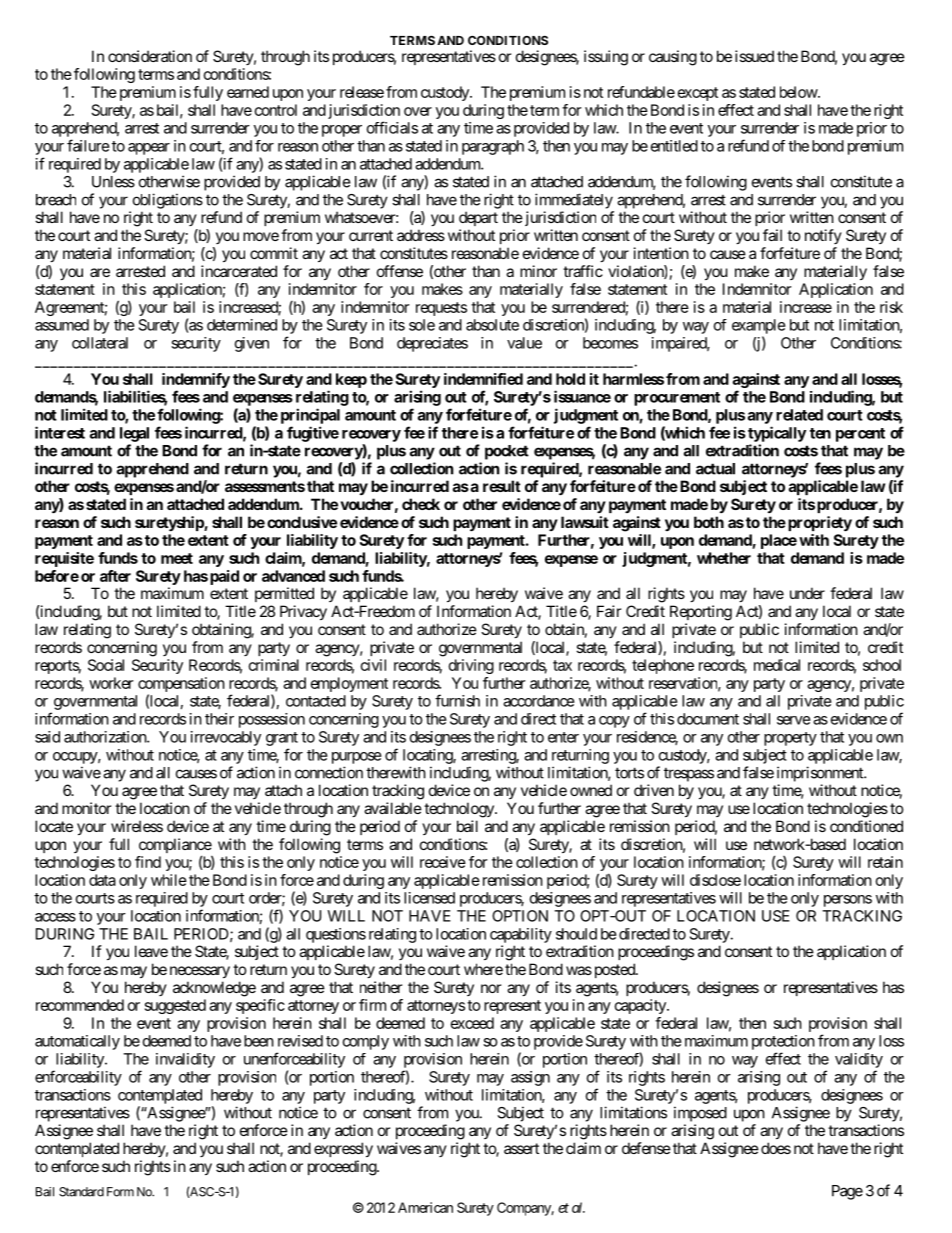  Describe the element at coordinates (471, 666) in the document. I see `driving` at that location.
